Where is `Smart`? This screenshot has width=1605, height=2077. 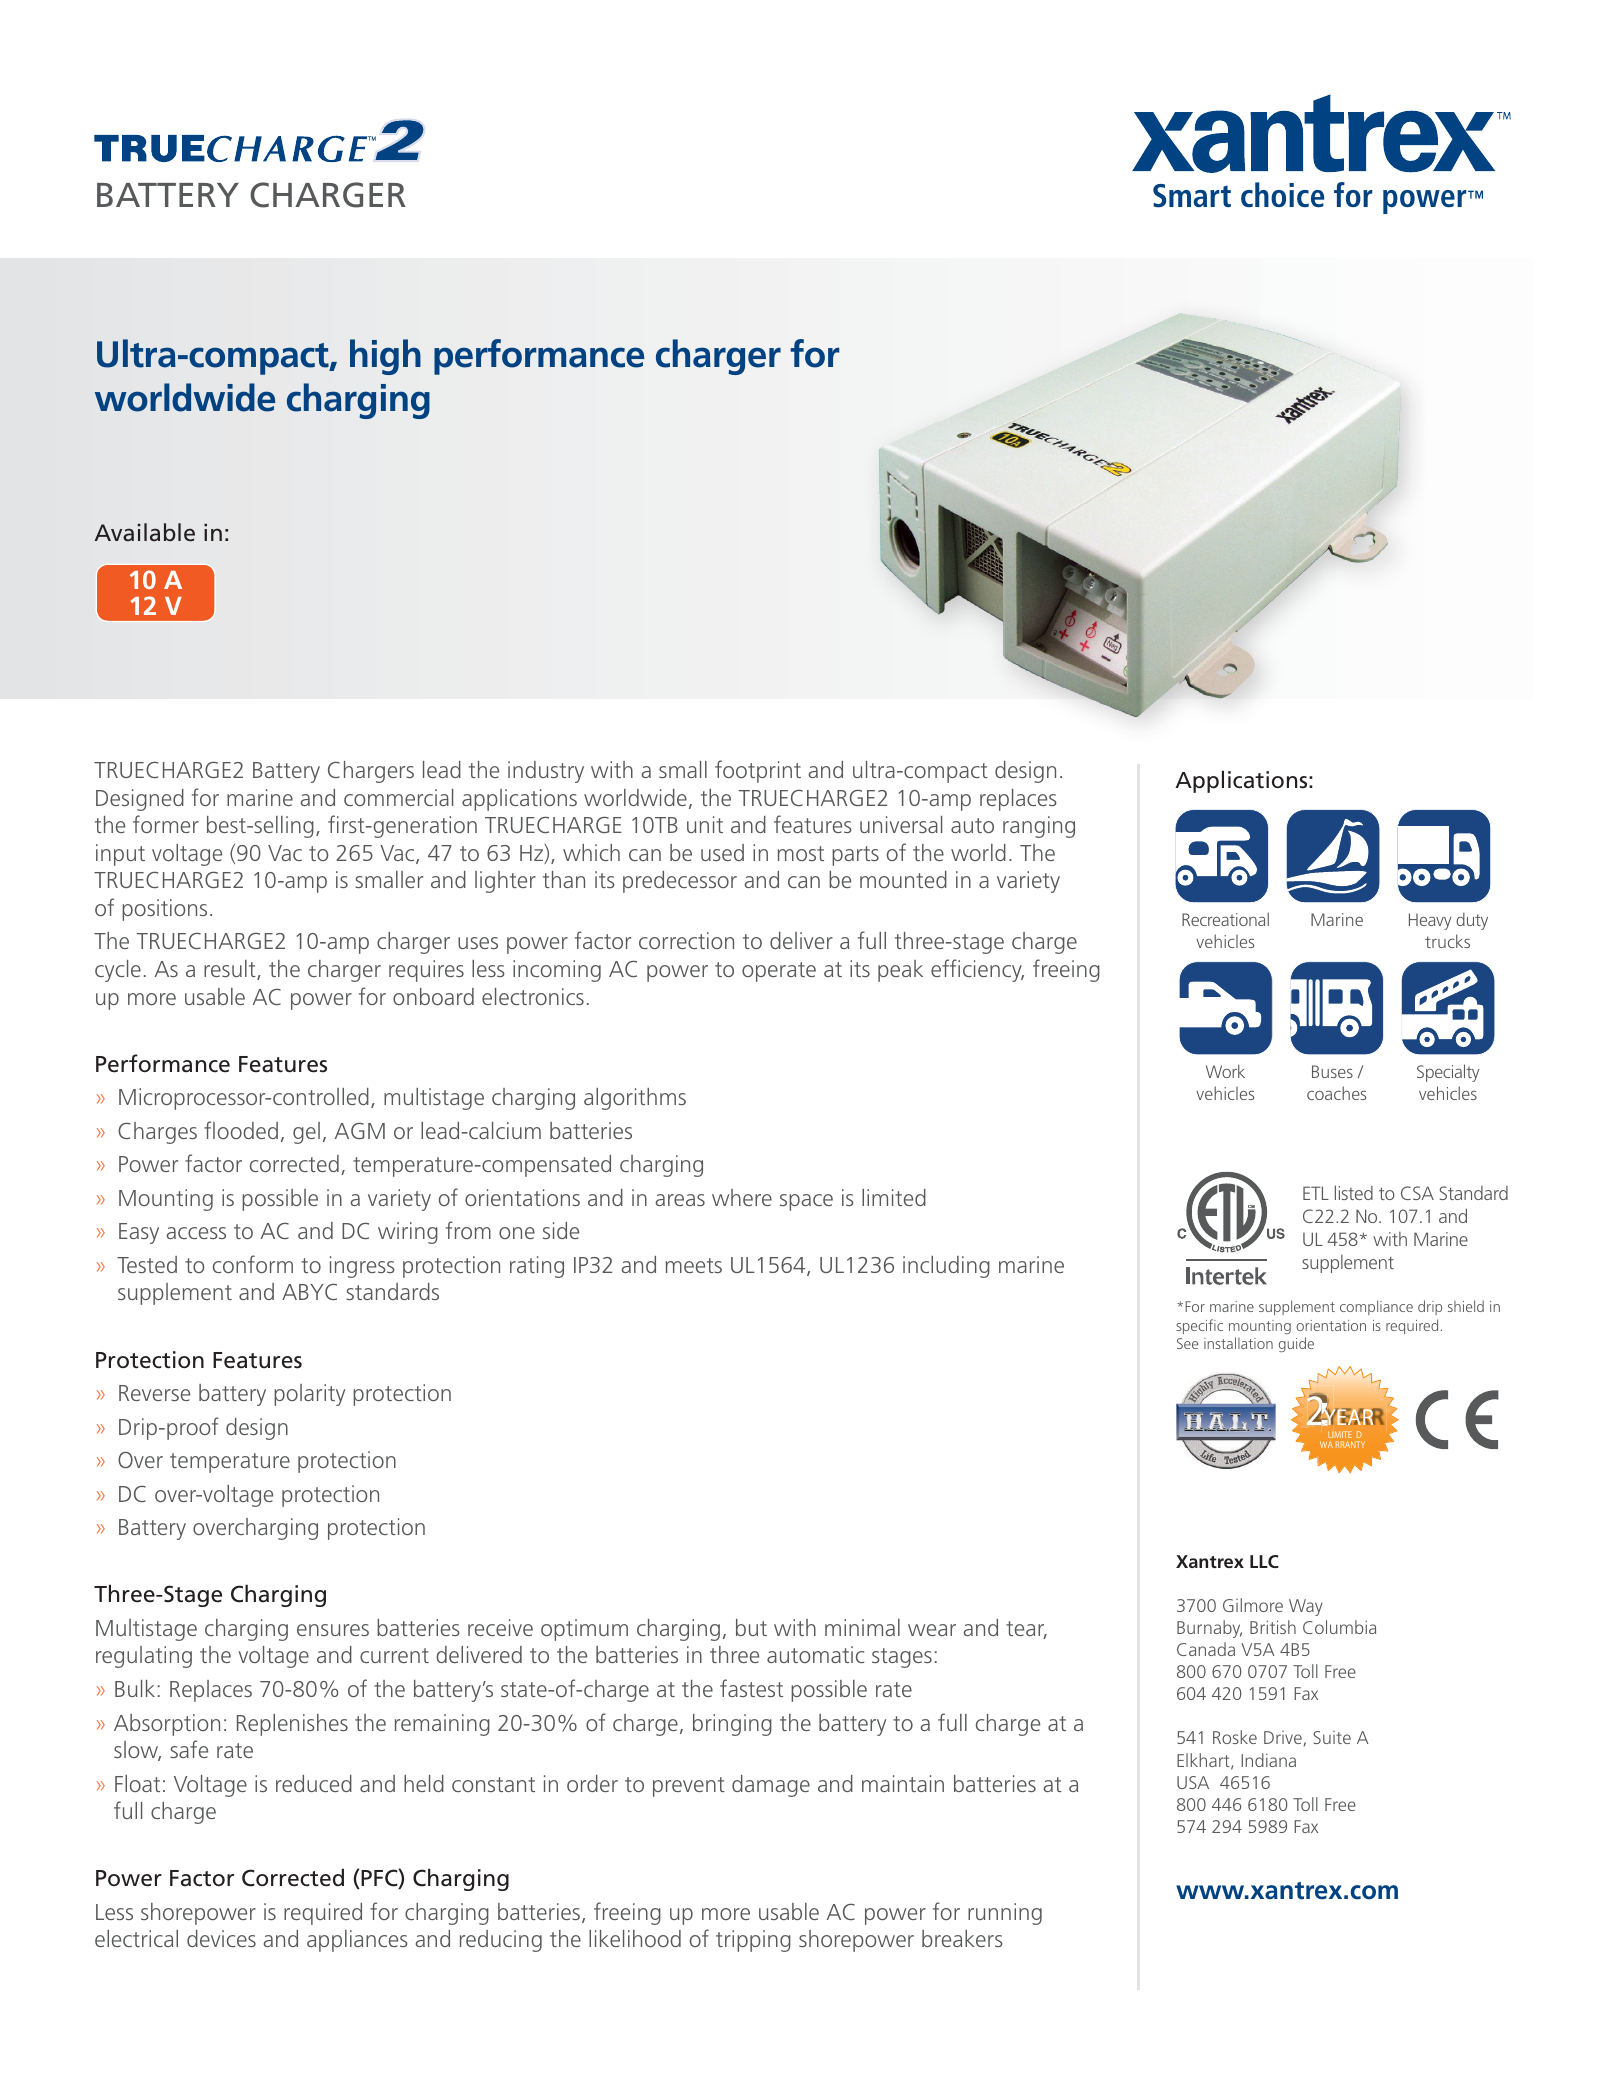
Smart is located at coordinates (1192, 196).
